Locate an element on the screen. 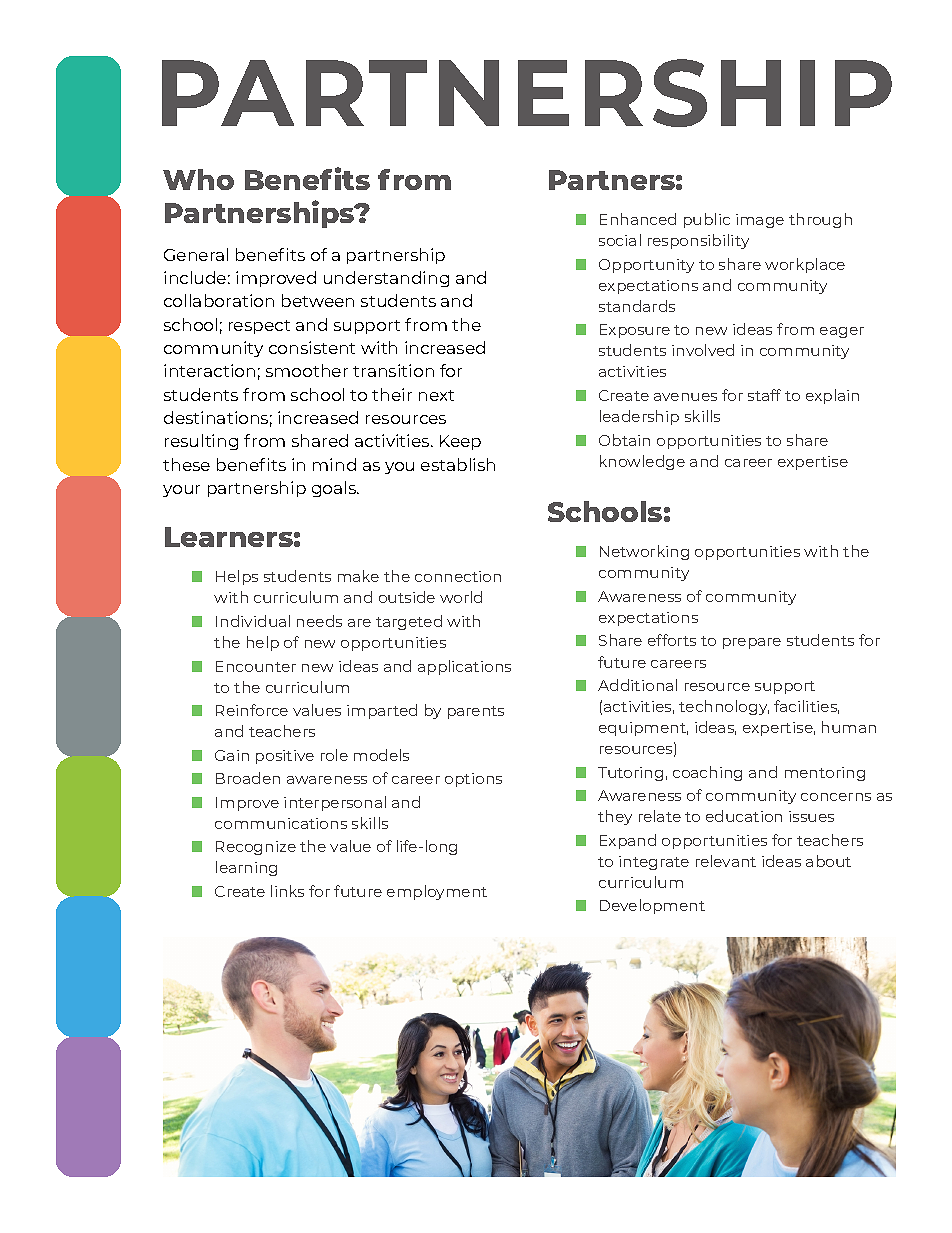  connection is located at coordinates (458, 576).
